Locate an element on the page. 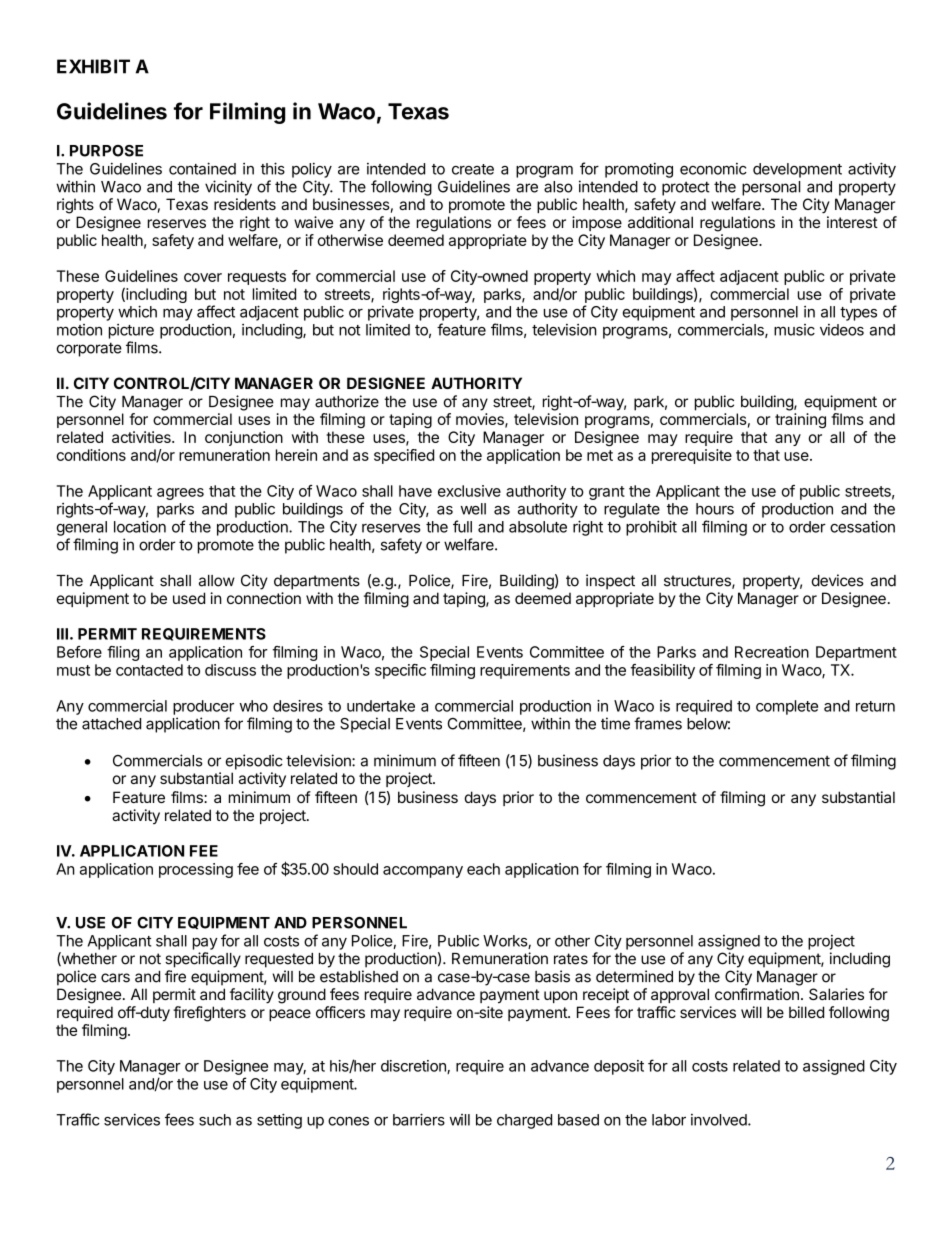 The width and height of the image is (952, 1233). used is located at coordinates (189, 598).
